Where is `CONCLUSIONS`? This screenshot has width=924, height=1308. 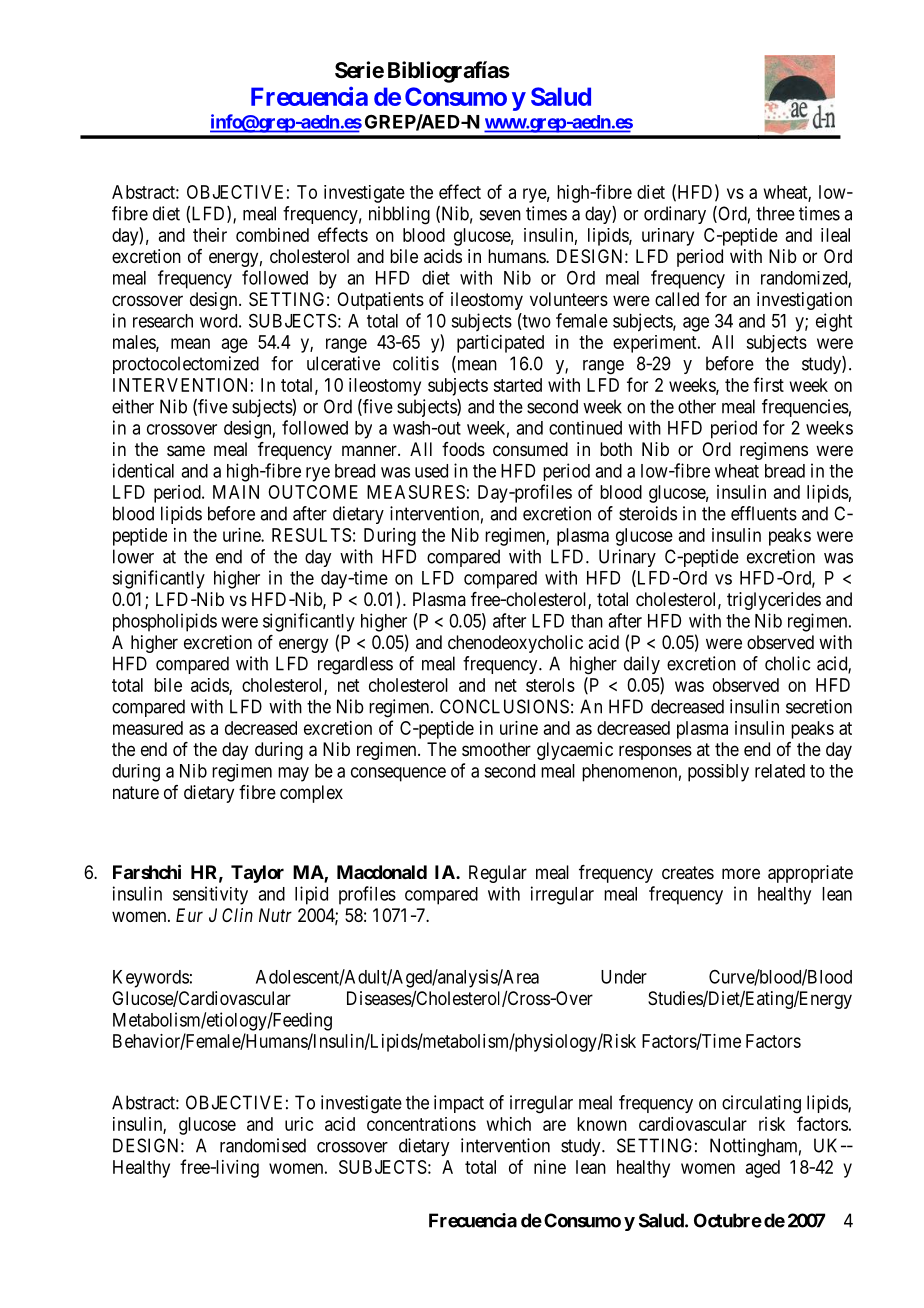
CONCLUSIONS is located at coordinates (504, 706).
